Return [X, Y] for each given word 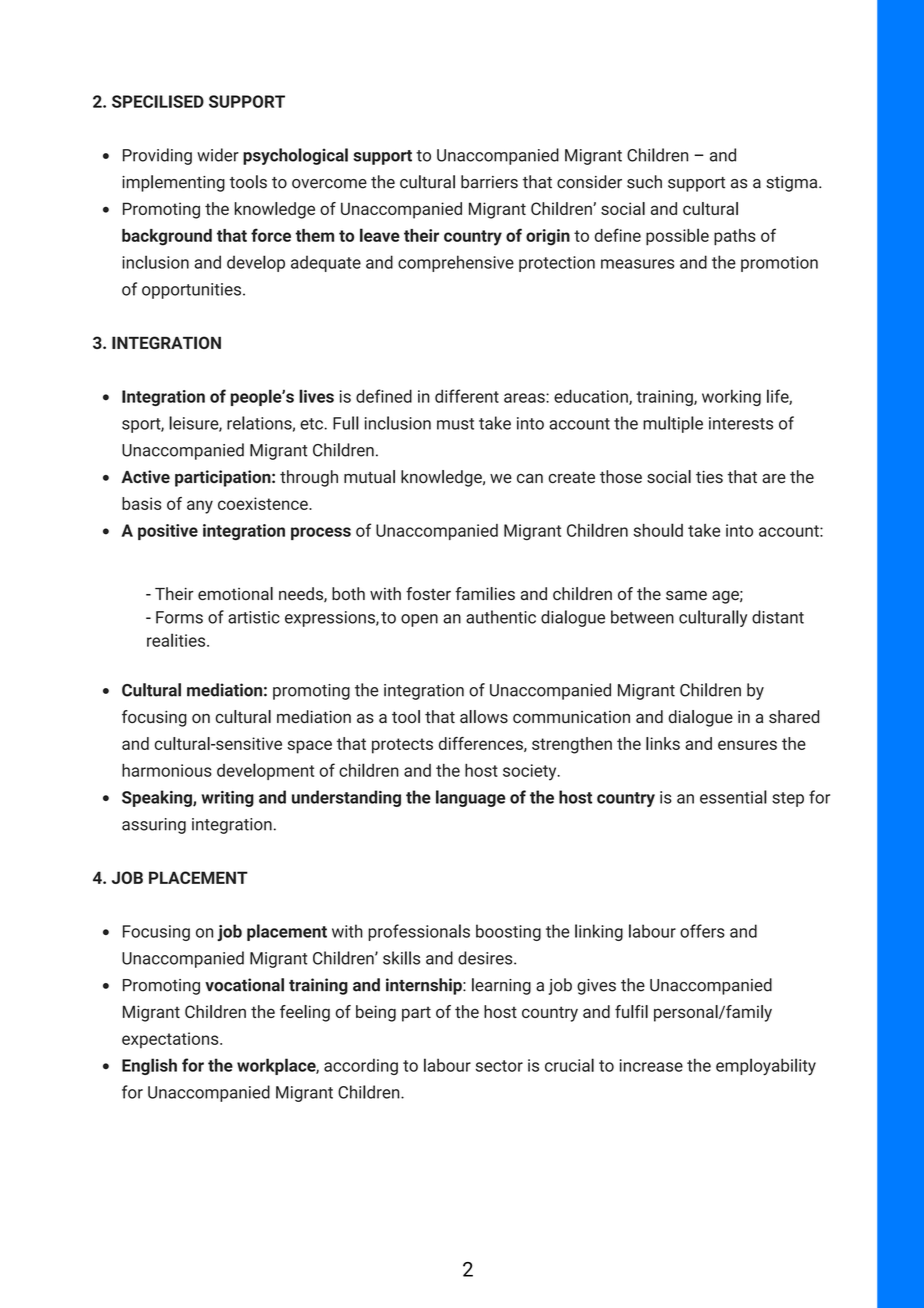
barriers [489, 182]
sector [499, 1066]
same [686, 596]
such [644, 182]
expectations [171, 1040]
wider [218, 155]
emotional [235, 594]
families [485, 594]
